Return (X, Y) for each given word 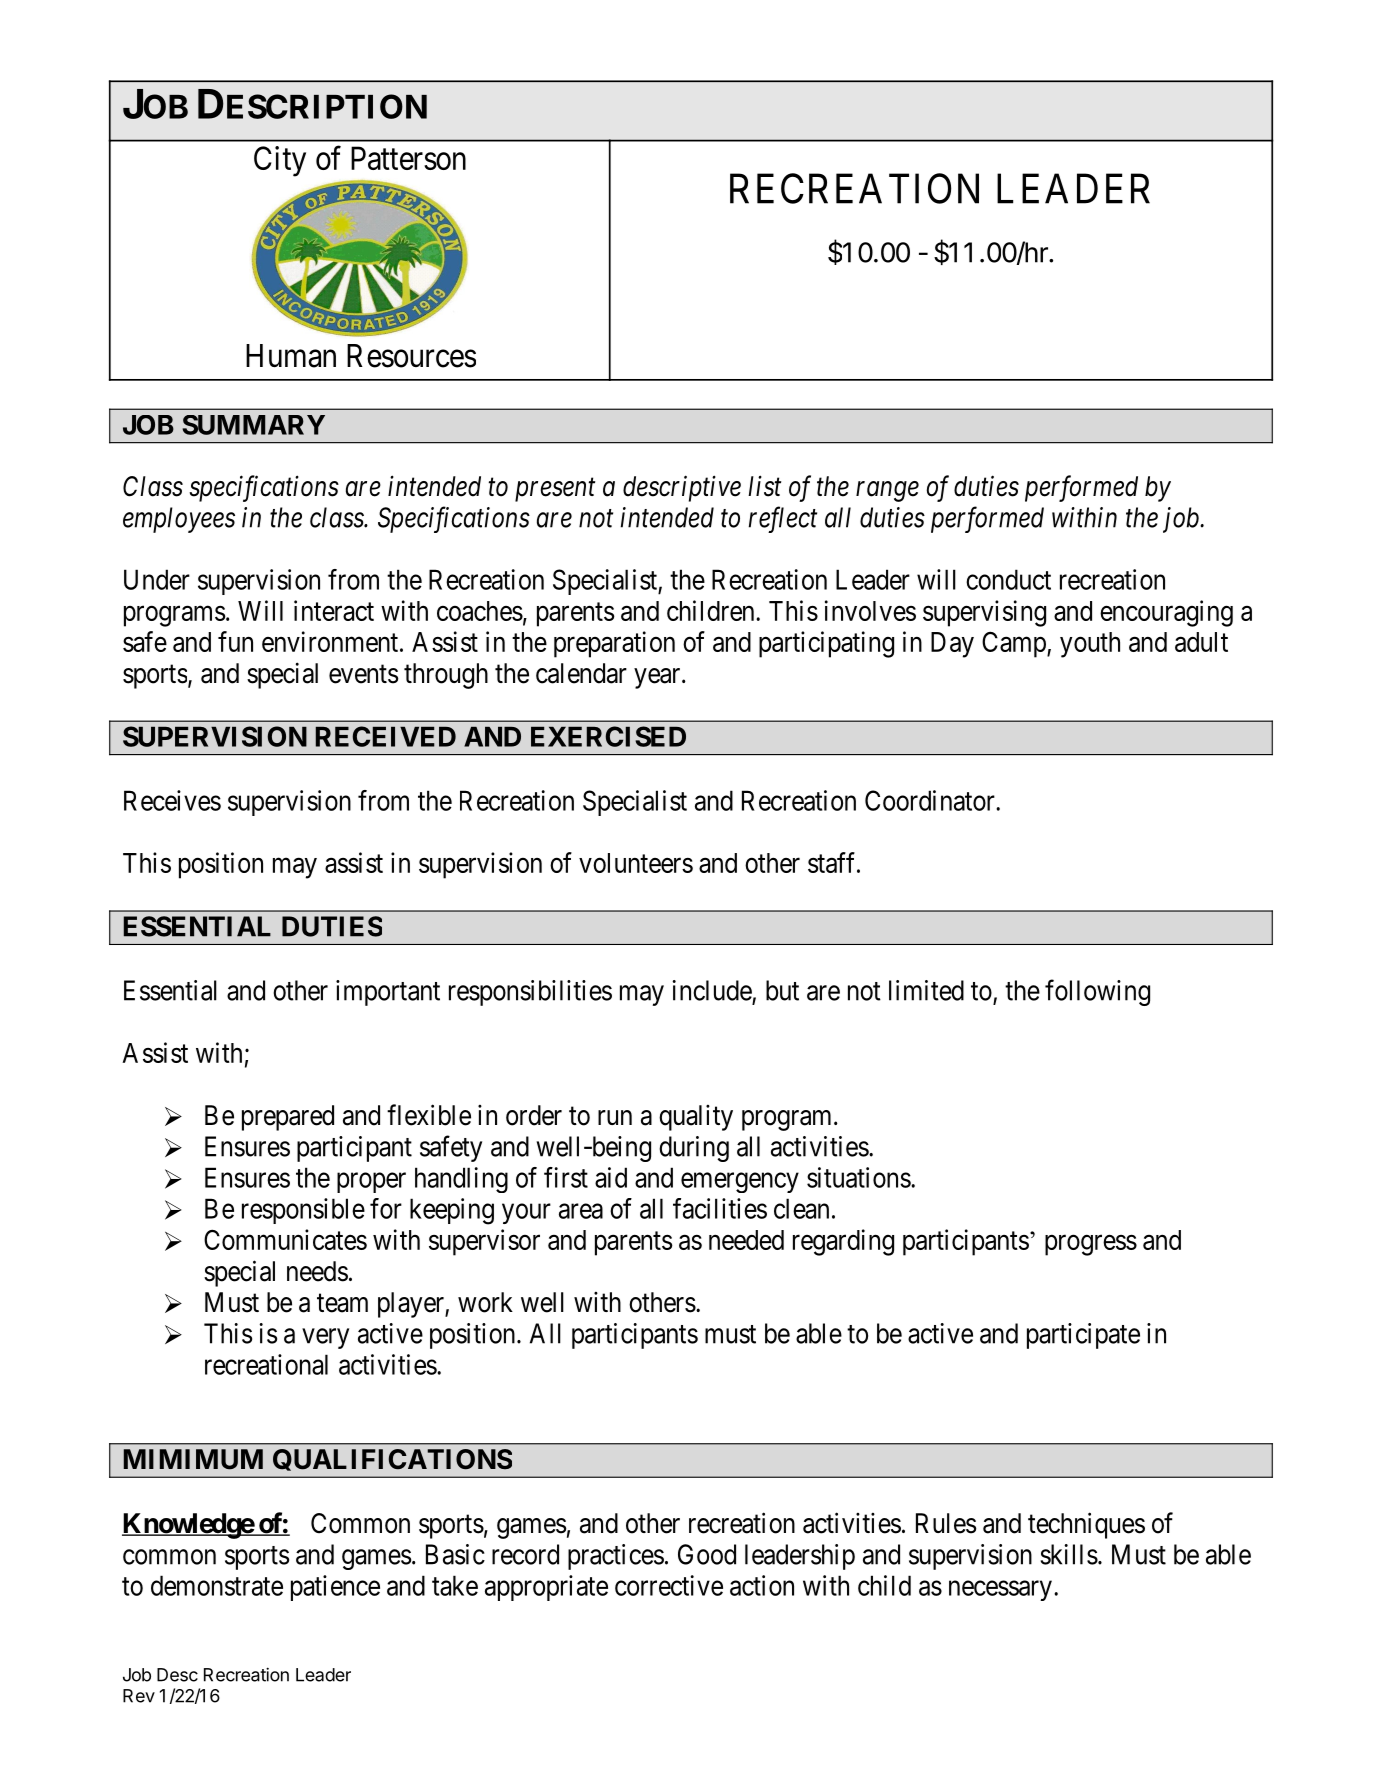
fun (235, 641)
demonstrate (217, 1585)
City (280, 161)
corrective (669, 1585)
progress (1091, 1245)
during (694, 1149)
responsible (303, 1211)
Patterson (408, 158)
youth (1090, 645)
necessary (1000, 1591)
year (658, 678)
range (887, 492)
